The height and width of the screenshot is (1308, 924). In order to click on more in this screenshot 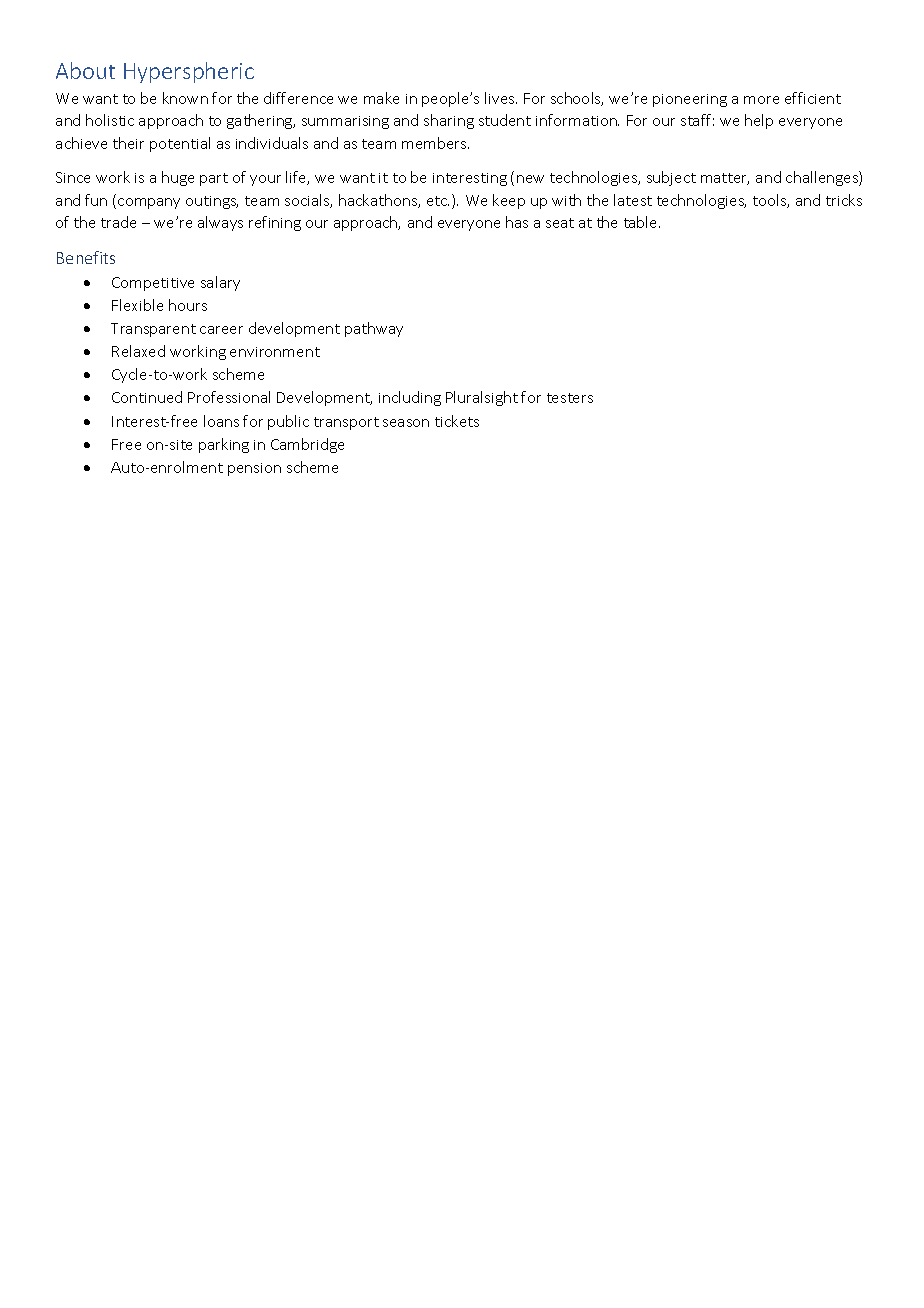, I will do `click(761, 100)`.
